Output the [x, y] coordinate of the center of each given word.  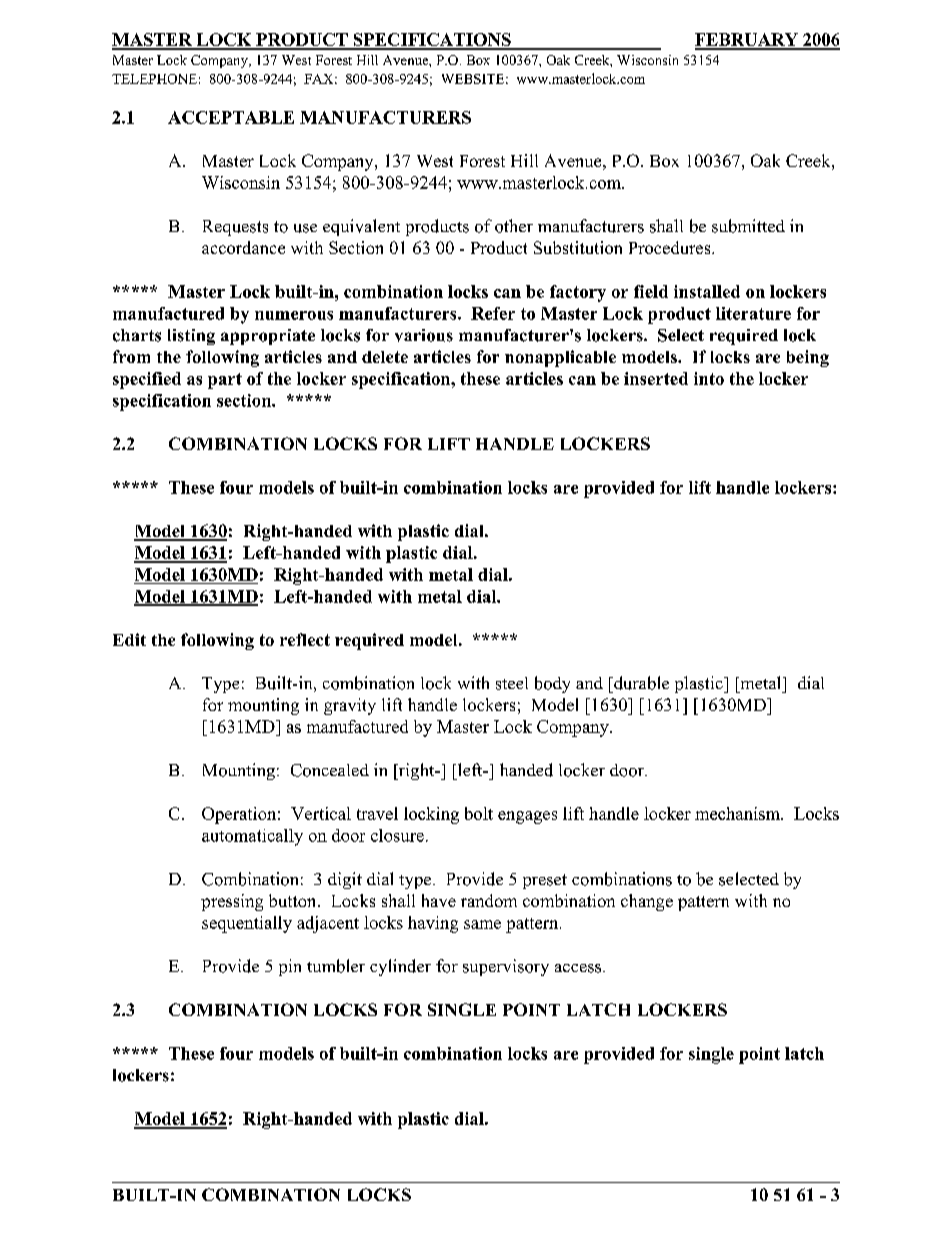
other [514, 226]
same [482, 924]
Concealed [330, 770]
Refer [493, 313]
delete [385, 357]
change [647, 902]
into [709, 378]
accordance [243, 247]
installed [707, 291]
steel [512, 683]
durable [640, 683]
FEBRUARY [747, 41]
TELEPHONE [154, 79]
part [225, 381]
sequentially [247, 924]
